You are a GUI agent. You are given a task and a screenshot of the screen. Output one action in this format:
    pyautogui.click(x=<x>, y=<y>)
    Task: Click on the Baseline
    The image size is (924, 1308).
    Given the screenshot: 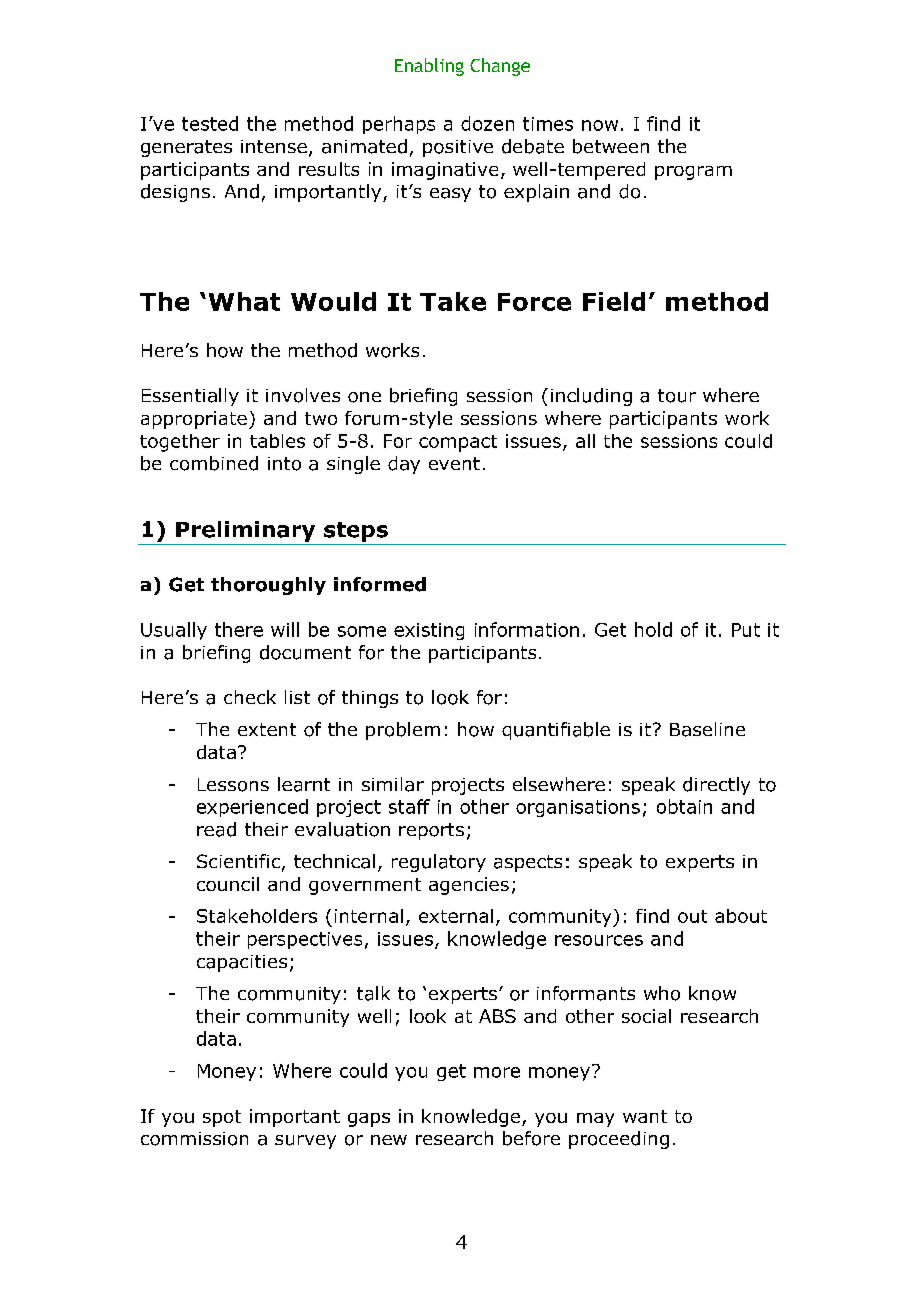 What is the action you would take?
    pyautogui.click(x=707, y=729)
